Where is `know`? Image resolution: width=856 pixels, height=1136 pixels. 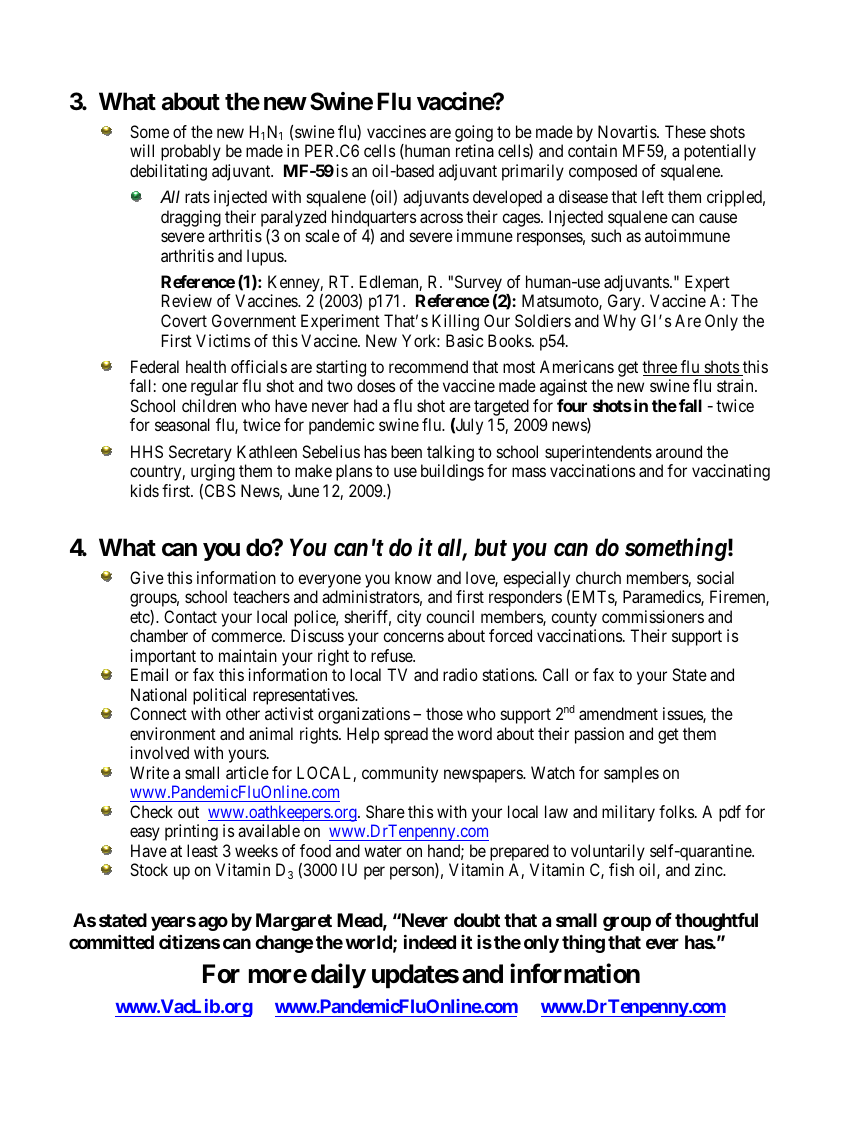 know is located at coordinates (413, 577).
